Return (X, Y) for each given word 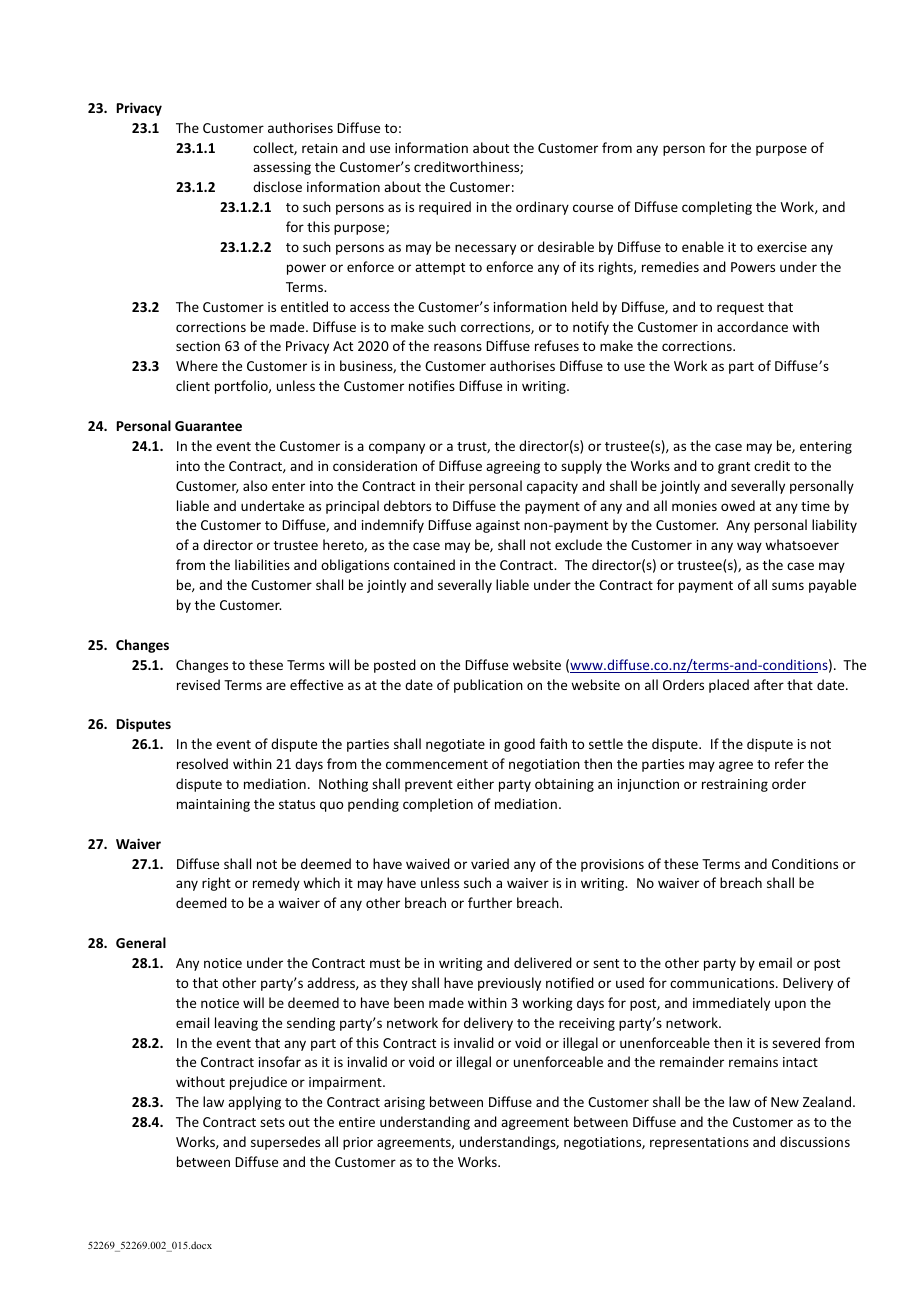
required (445, 208)
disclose (277, 186)
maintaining (213, 805)
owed (738, 505)
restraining (735, 785)
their (450, 485)
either (475, 783)
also (255, 485)
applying (254, 1103)
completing (717, 208)
